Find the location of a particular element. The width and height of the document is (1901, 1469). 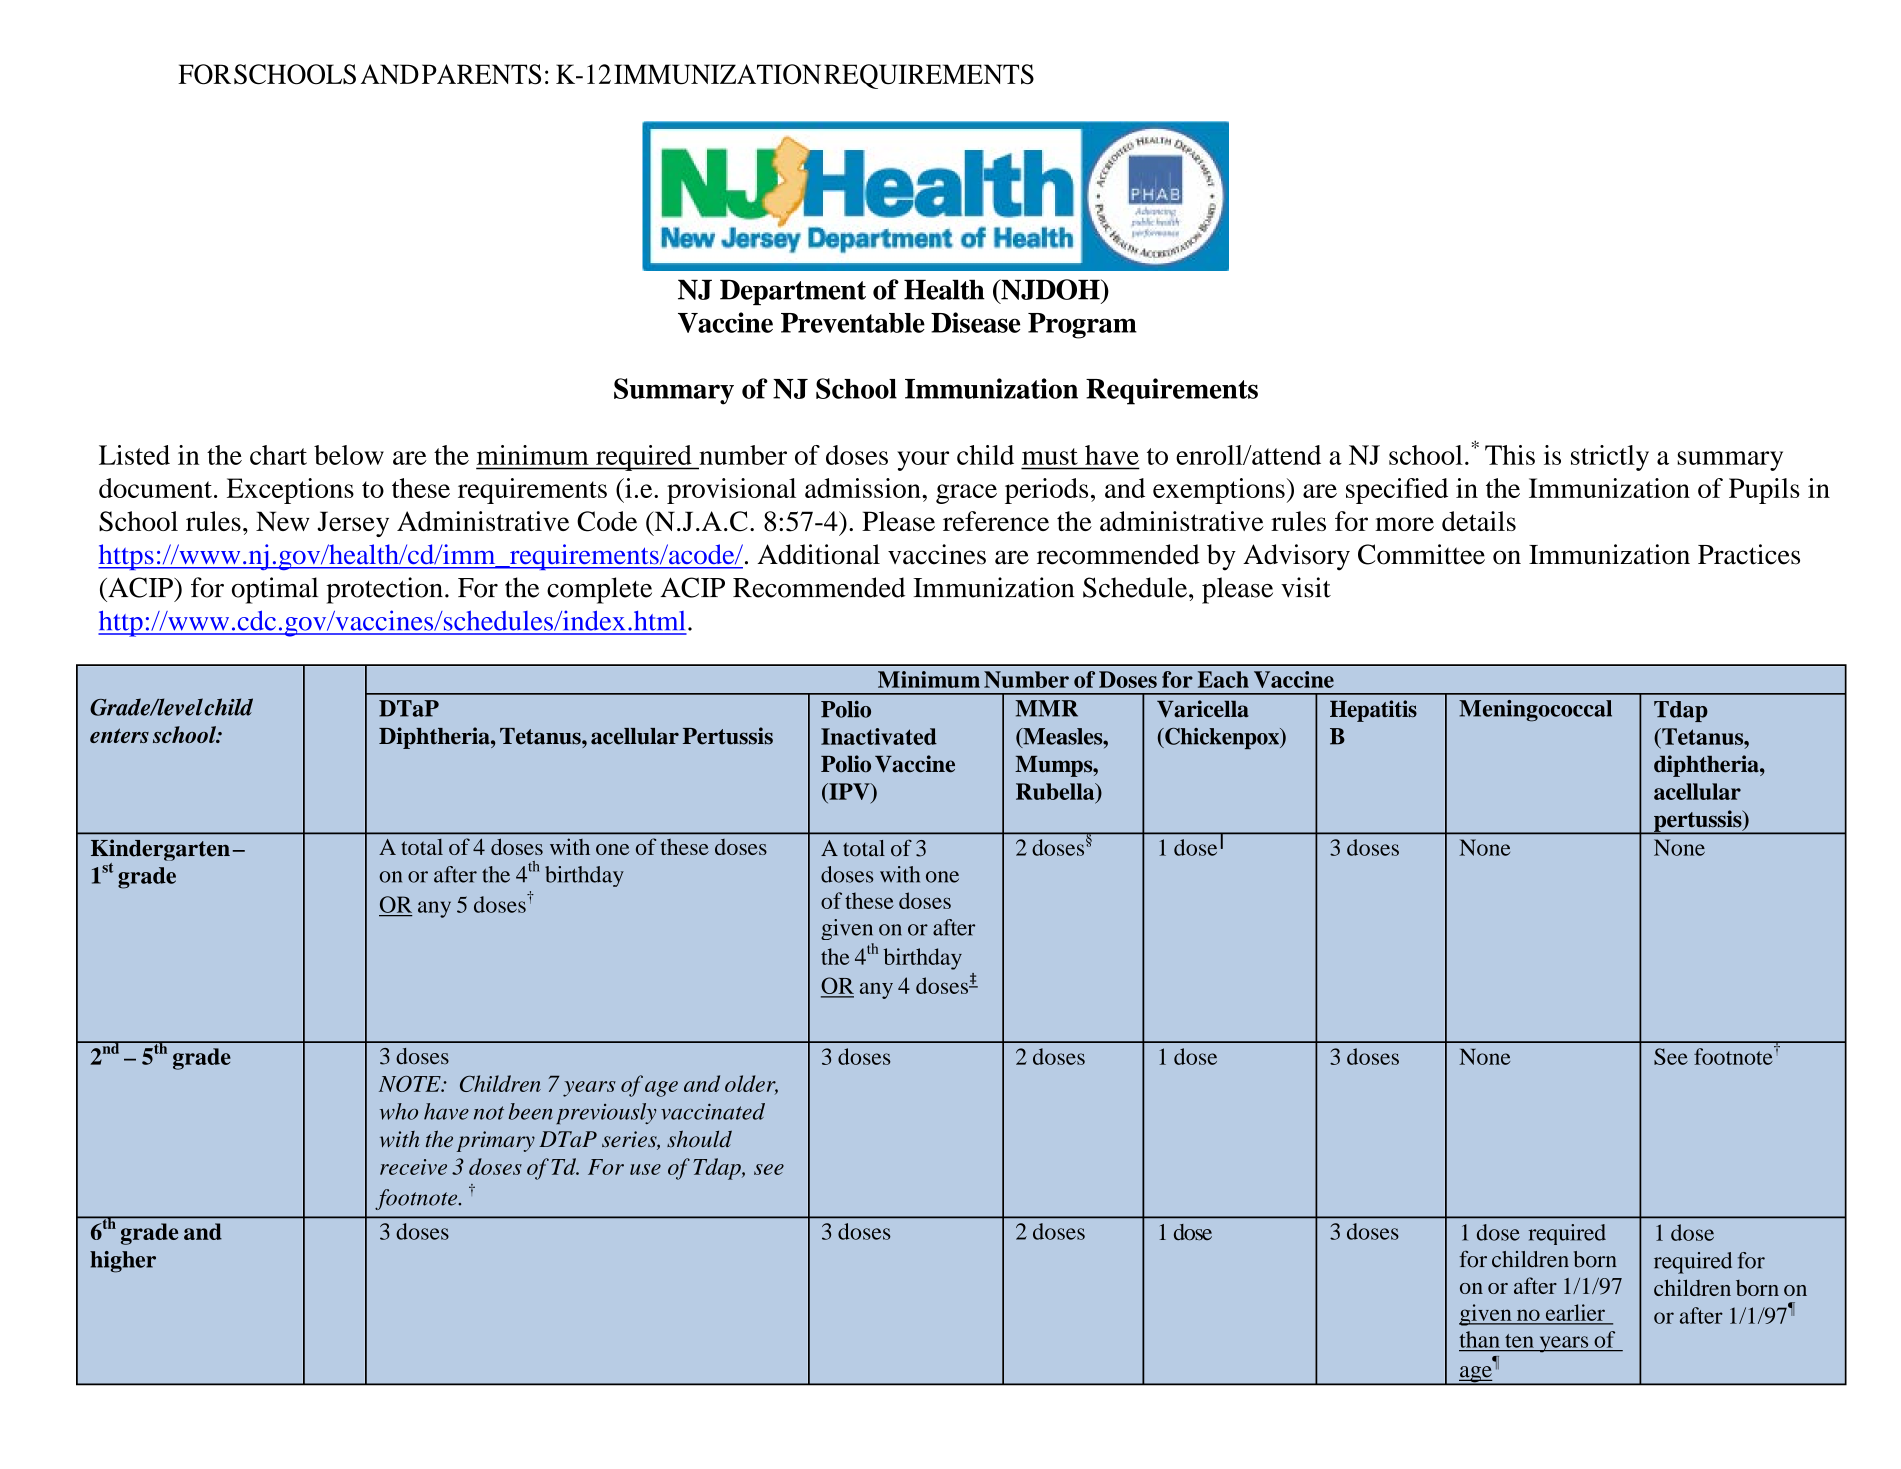

Disease is located at coordinates (975, 322).
